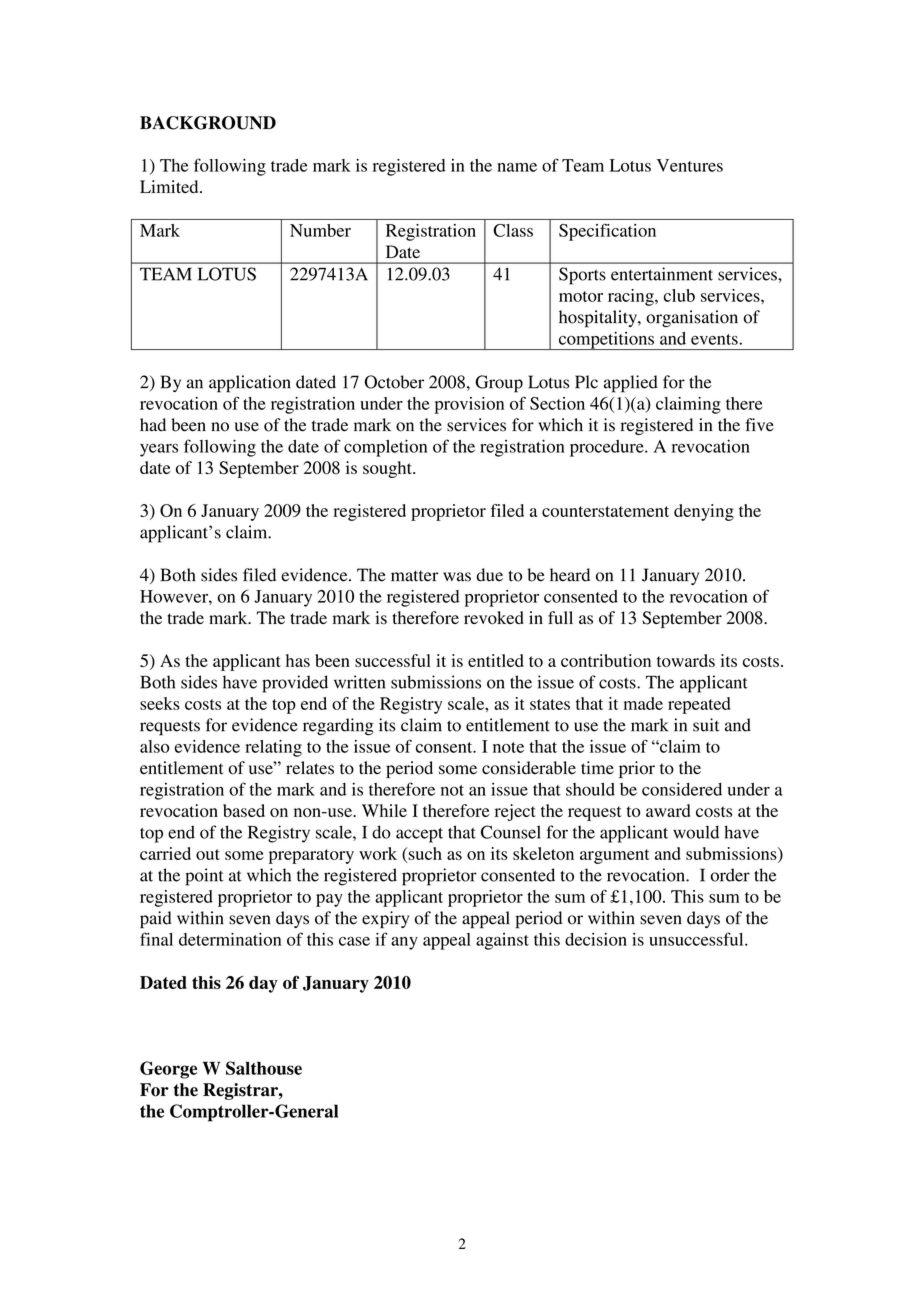 This document has height=1308, width=924. What do you see at coordinates (250, 384) in the document?
I see `application` at bounding box center [250, 384].
